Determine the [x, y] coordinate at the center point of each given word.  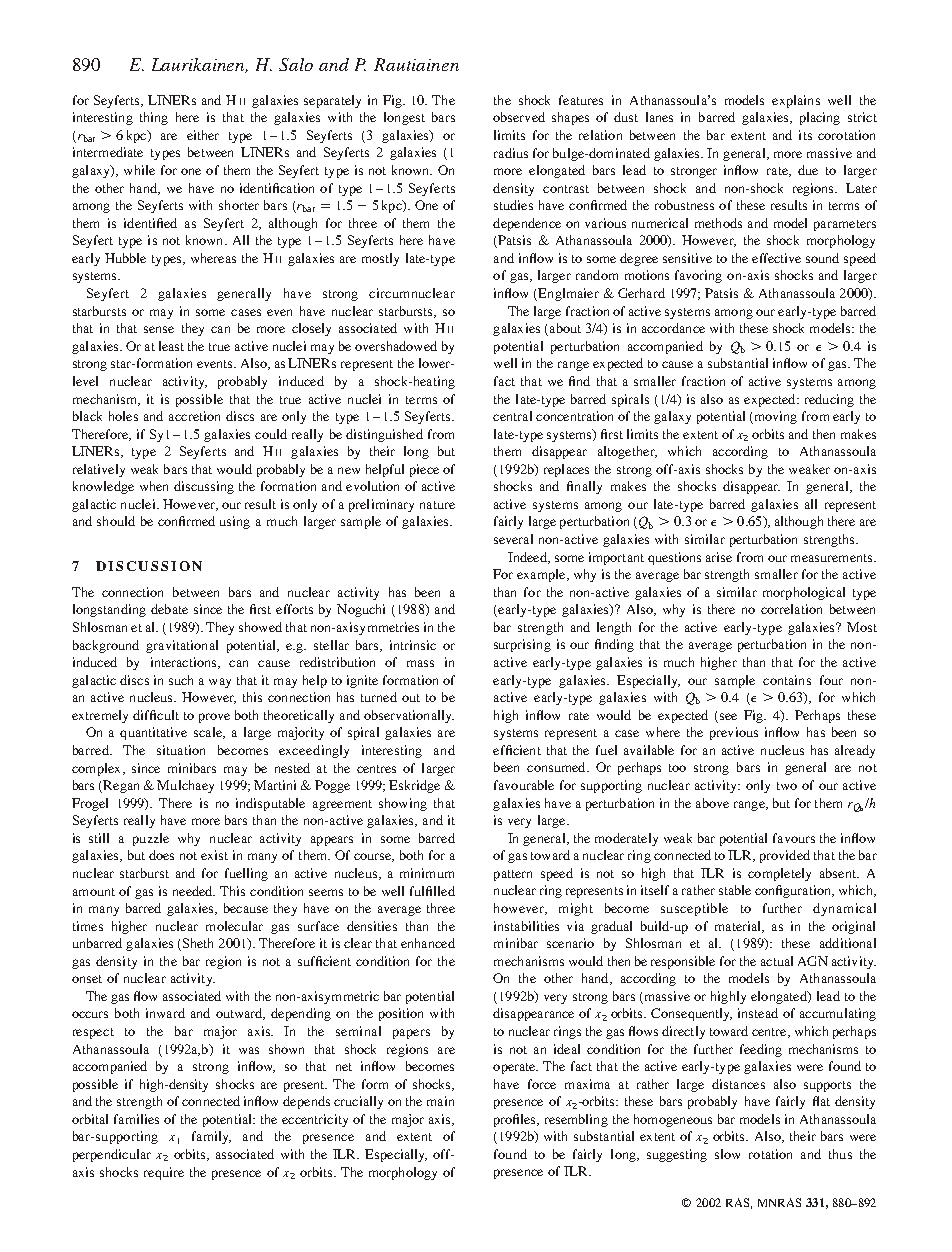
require [164, 1173]
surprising [522, 645]
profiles [516, 1120]
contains [787, 680]
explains [796, 101]
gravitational [182, 646]
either [203, 135]
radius [511, 153]
